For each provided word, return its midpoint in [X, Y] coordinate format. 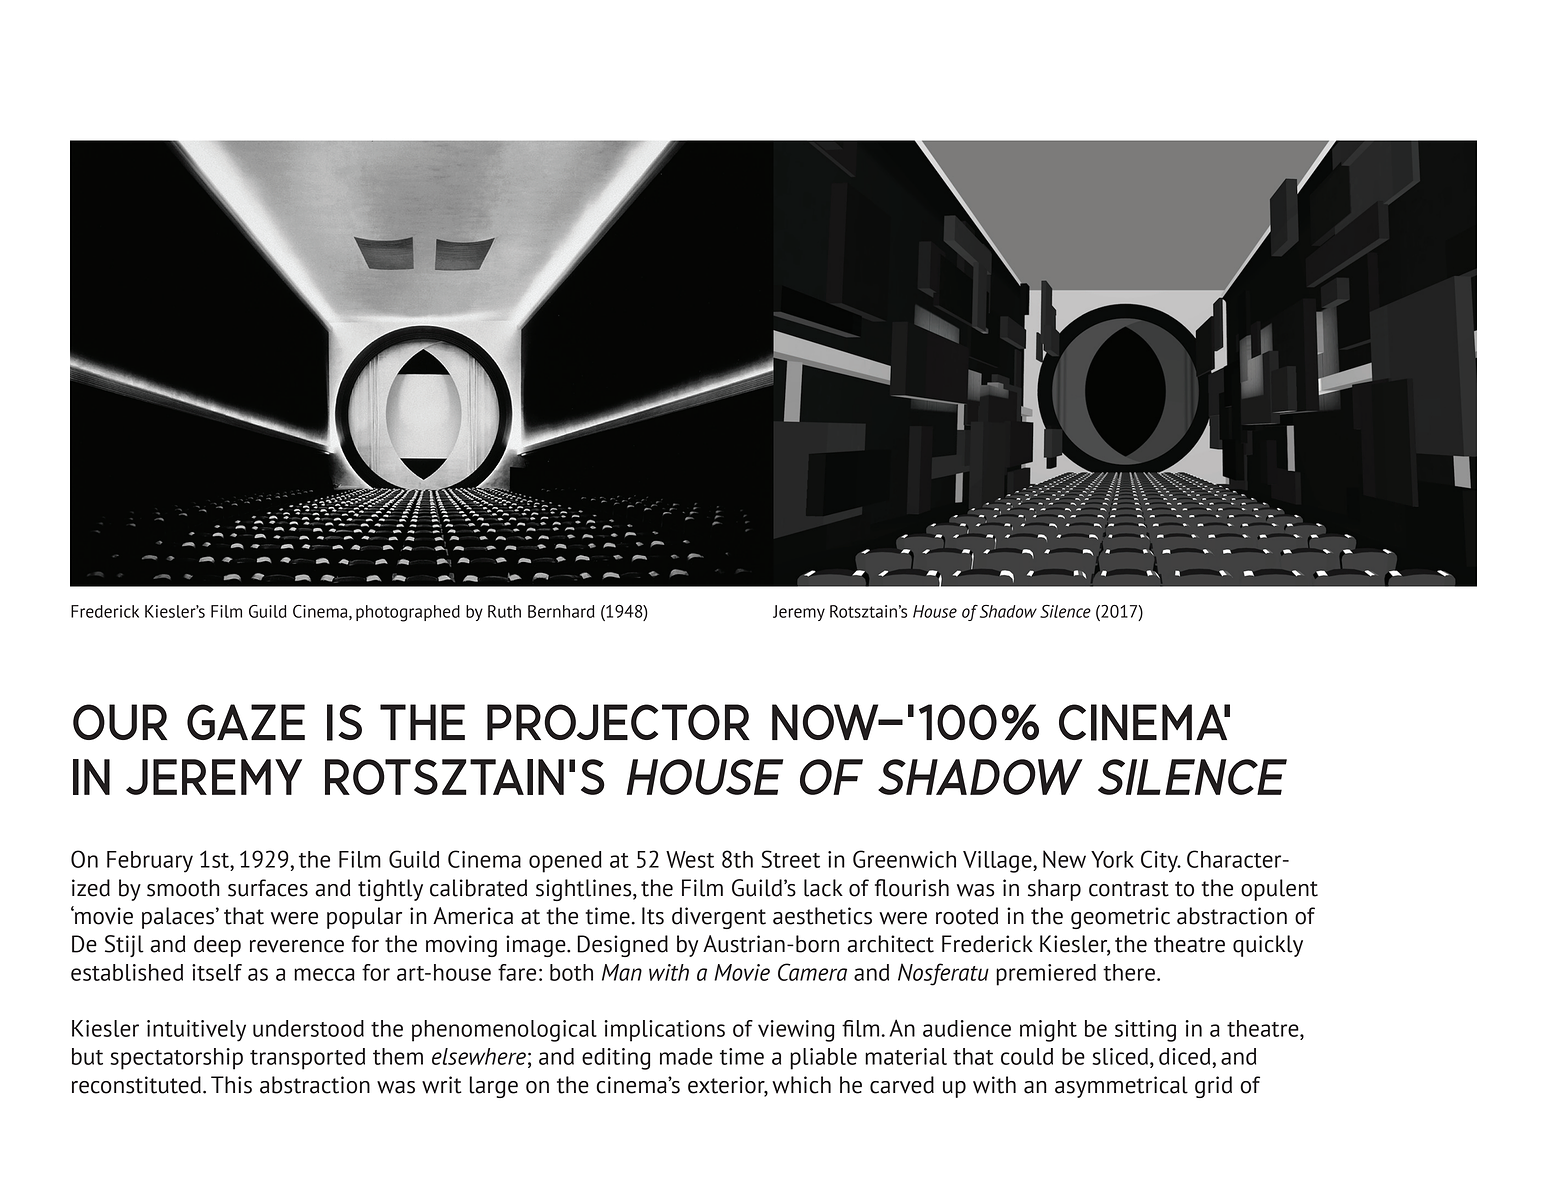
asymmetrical [1121, 1087]
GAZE [246, 722]
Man [622, 972]
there [1129, 972]
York [1112, 859]
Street [790, 859]
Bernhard [561, 611]
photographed [408, 613]
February [150, 862]
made [686, 1056]
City [1160, 861]
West [690, 859]
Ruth [504, 611]
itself [217, 972]
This [231, 1085]
